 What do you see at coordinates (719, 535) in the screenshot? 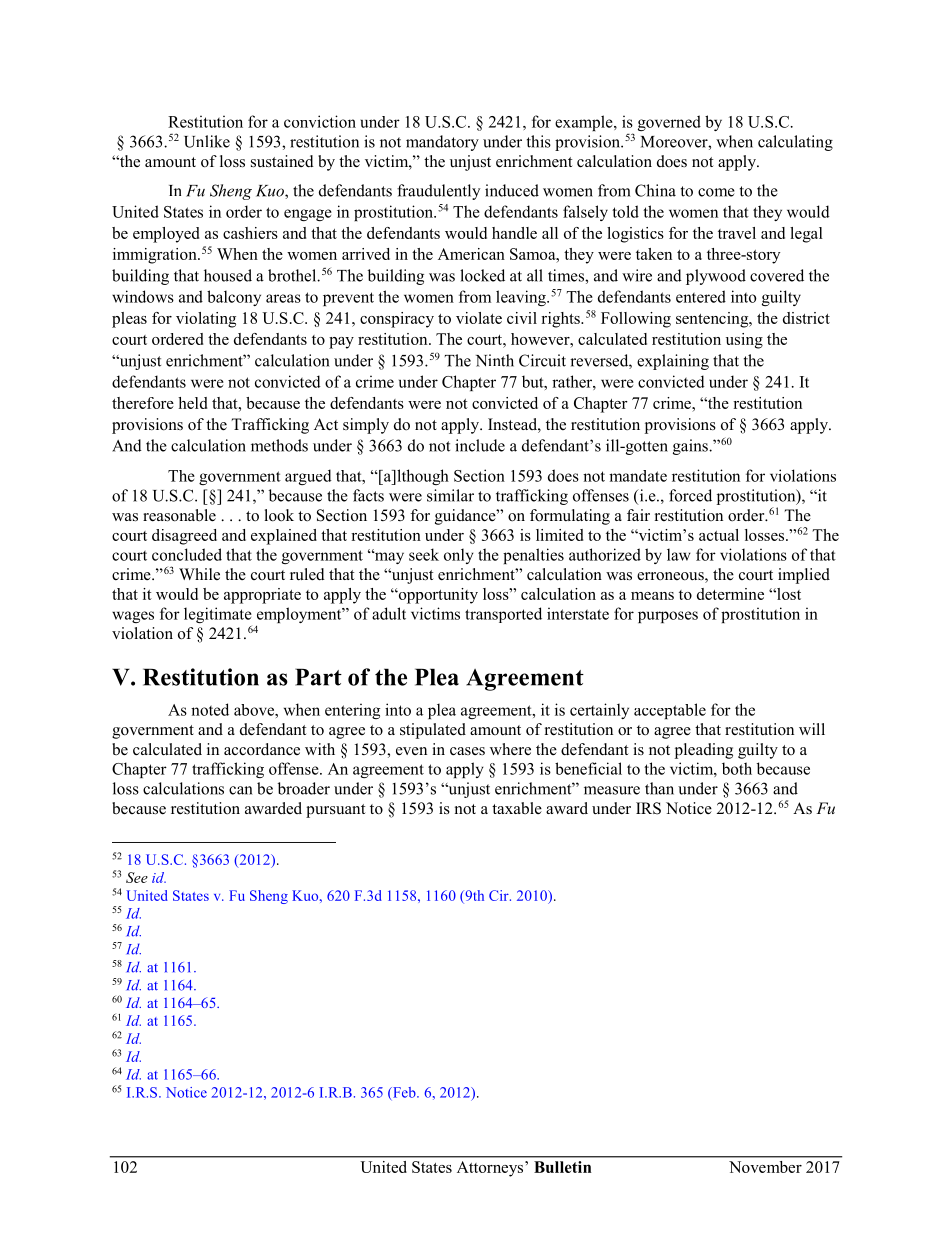
I see `actual` at bounding box center [719, 535].
